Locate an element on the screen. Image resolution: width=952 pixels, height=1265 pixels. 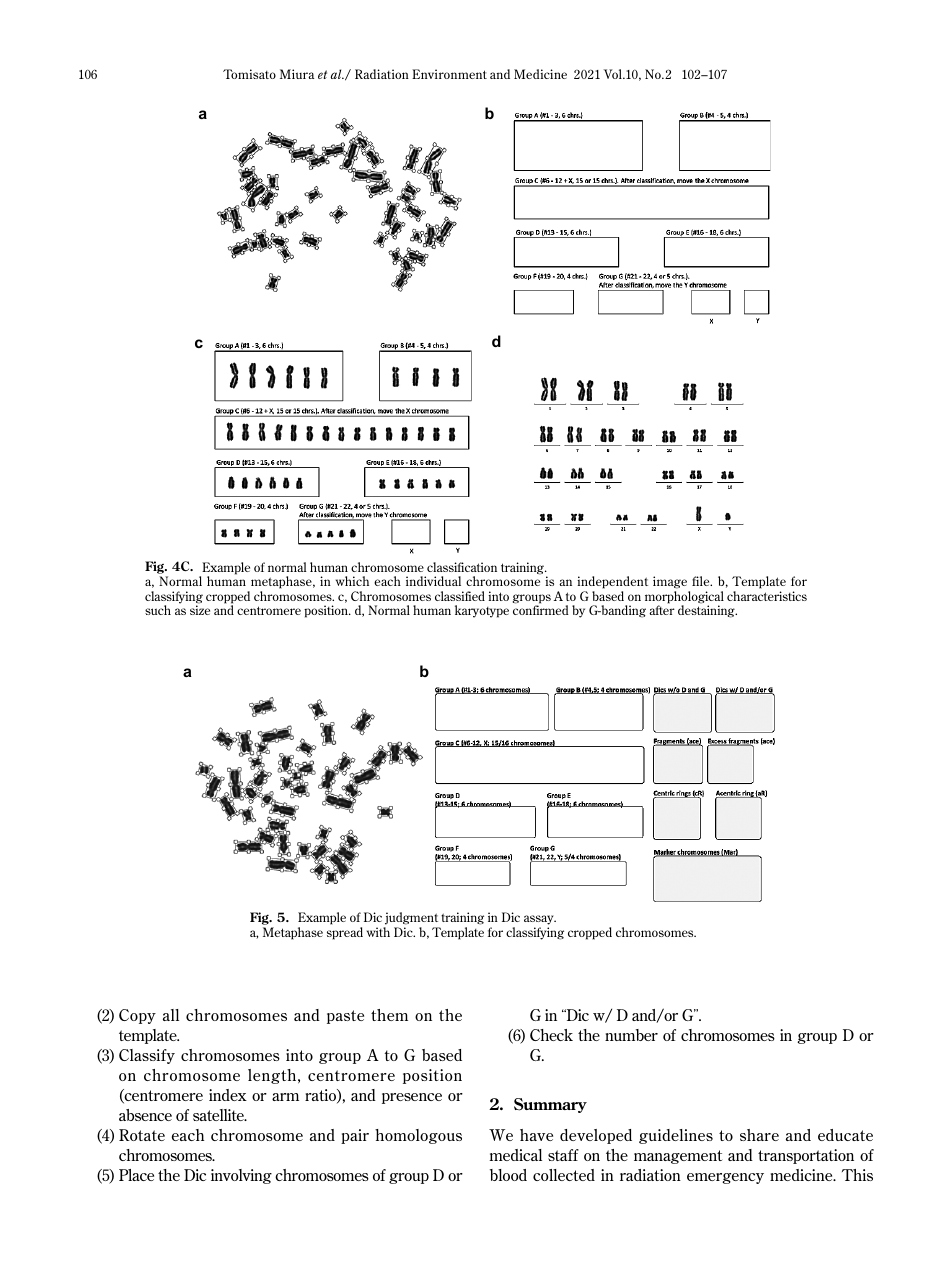
share is located at coordinates (759, 1135).
